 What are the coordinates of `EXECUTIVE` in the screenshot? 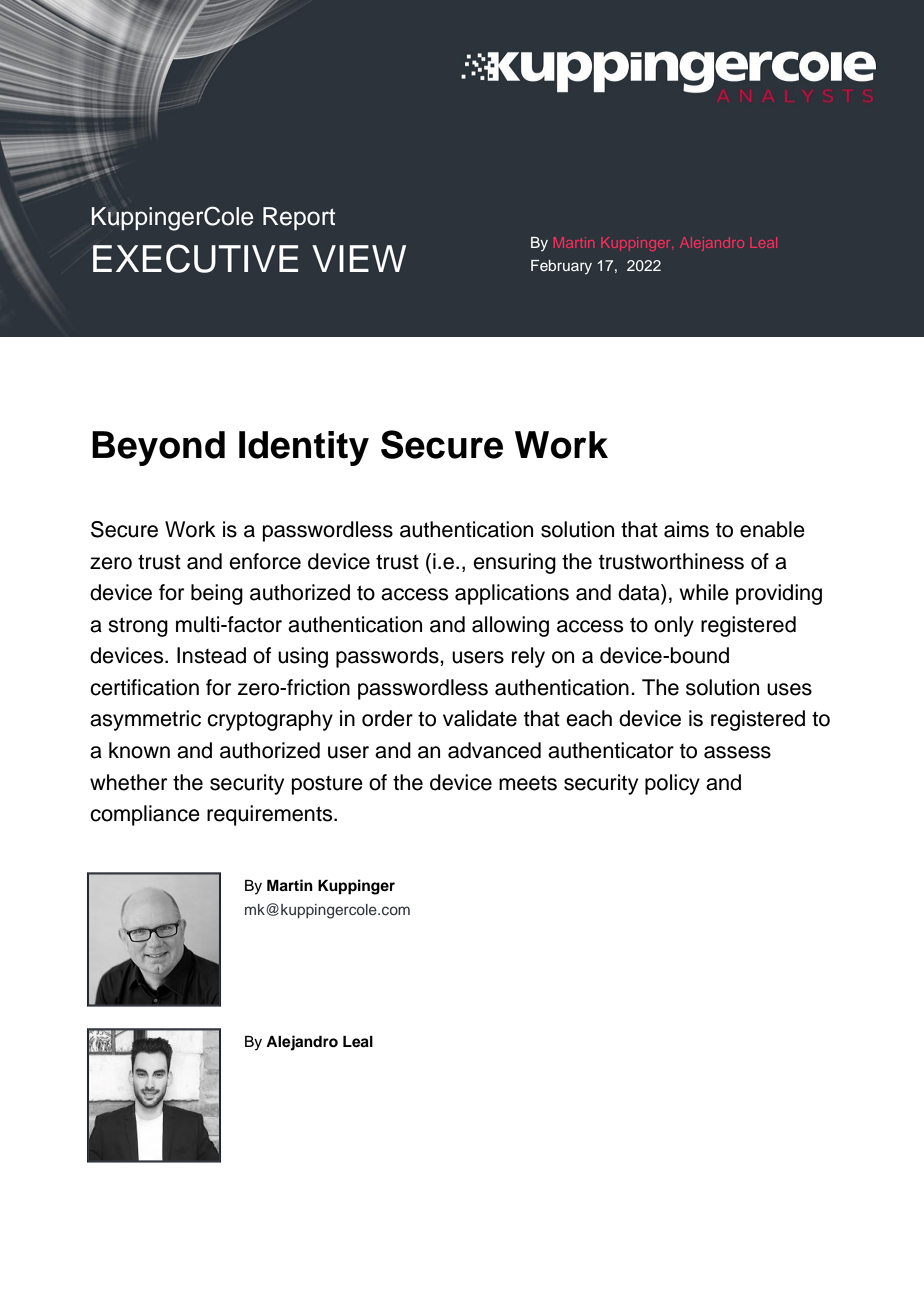 It's located at (195, 258).
